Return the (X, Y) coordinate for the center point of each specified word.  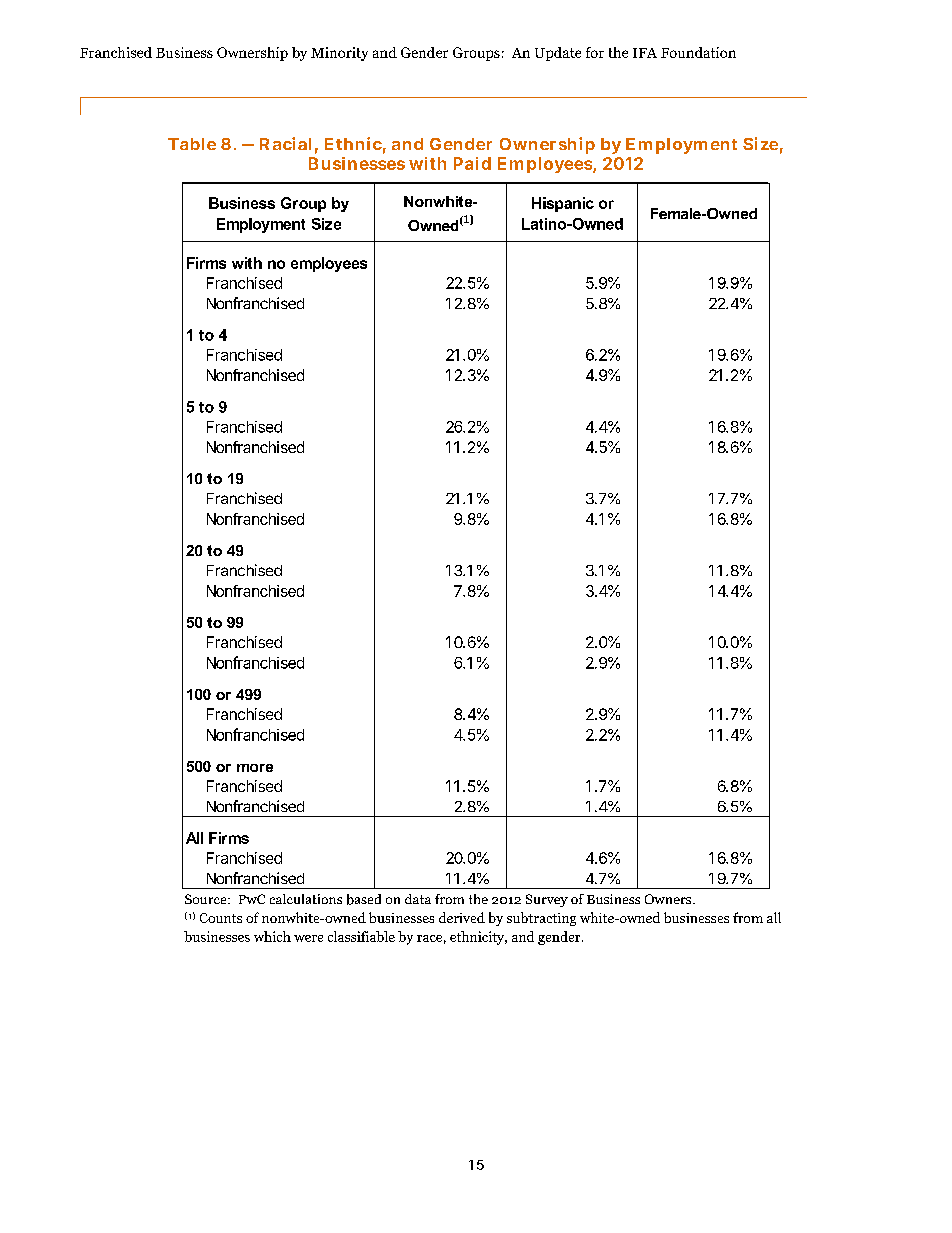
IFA (645, 53)
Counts (221, 918)
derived (462, 917)
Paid (472, 163)
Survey (547, 900)
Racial (285, 143)
